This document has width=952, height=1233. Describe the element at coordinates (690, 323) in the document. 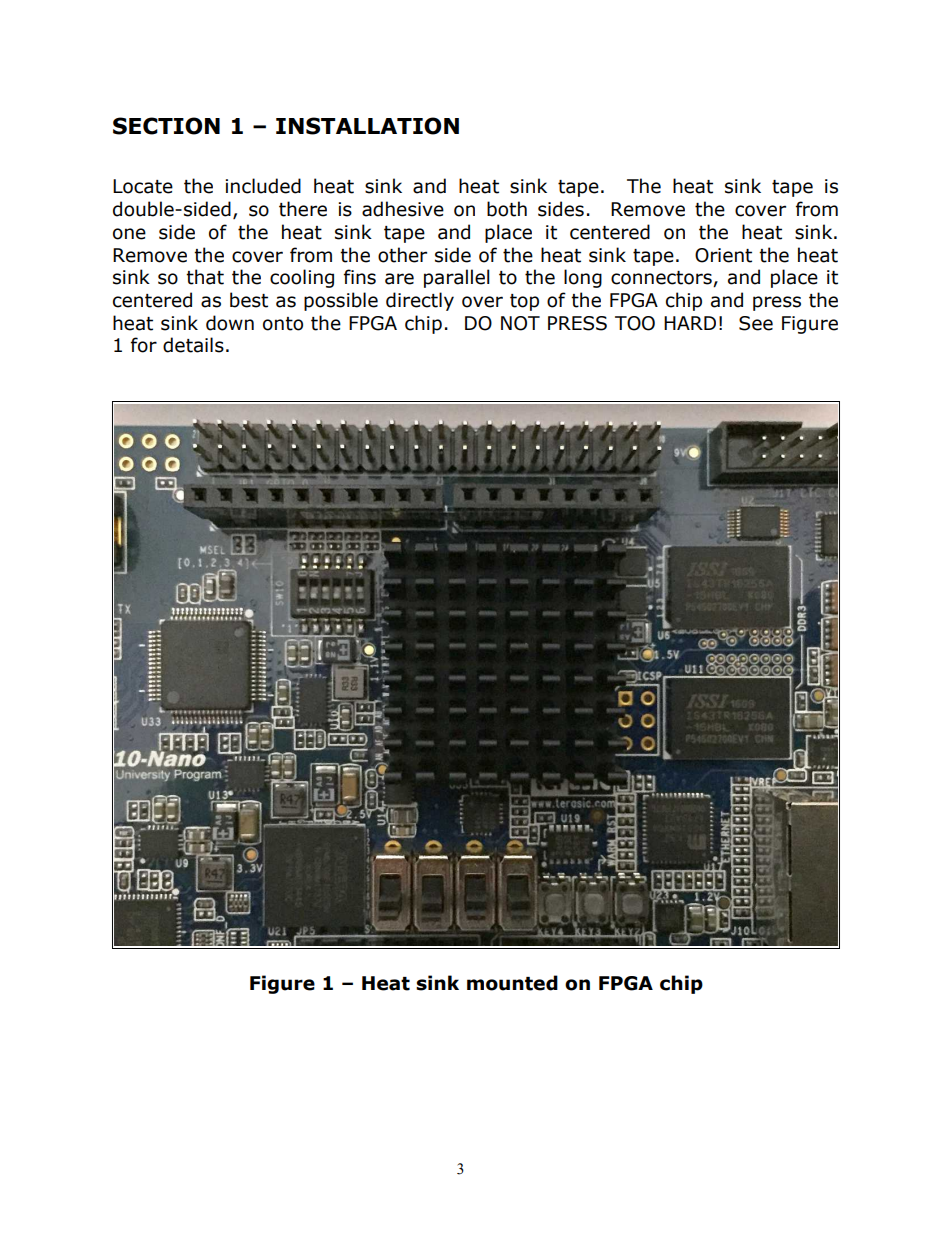

I see `HARD` at that location.
